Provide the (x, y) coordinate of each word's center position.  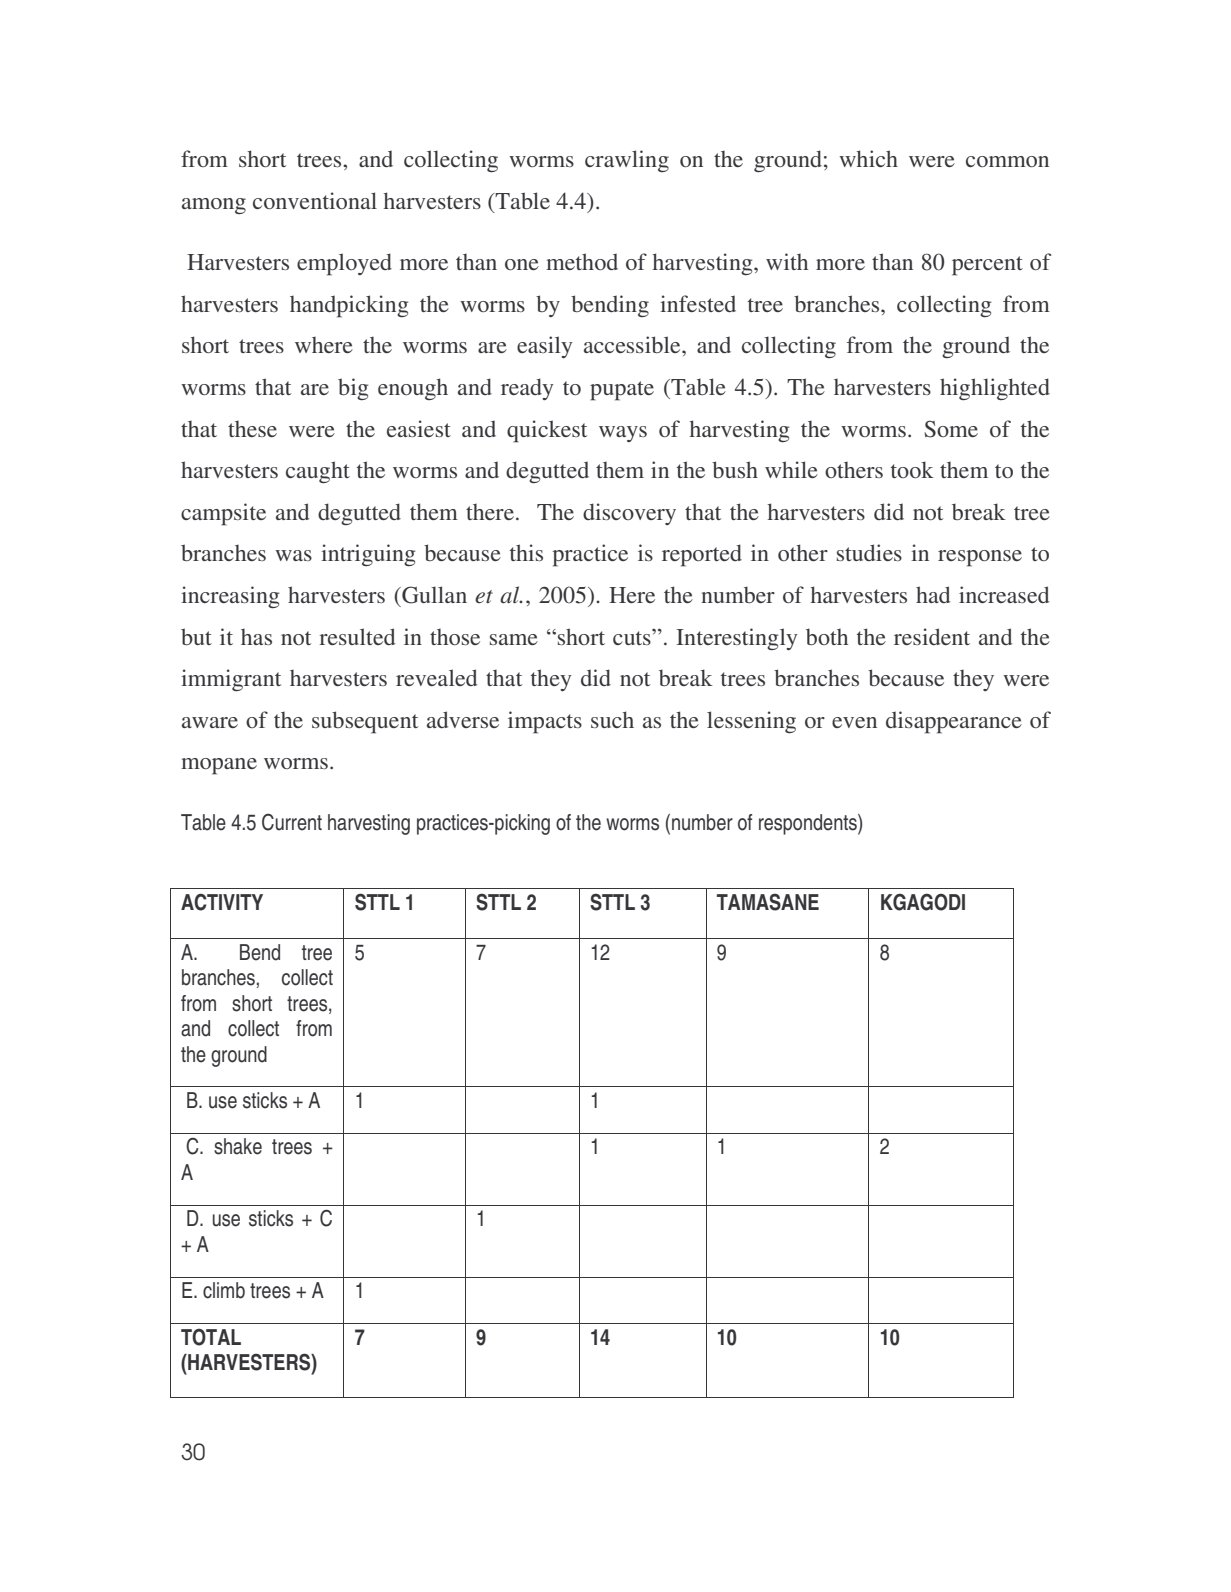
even (854, 722)
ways (623, 434)
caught (318, 472)
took (912, 469)
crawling (627, 161)
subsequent (365, 722)
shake (238, 1146)
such (612, 719)
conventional (315, 200)
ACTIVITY (222, 902)
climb (224, 1290)
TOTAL (211, 1337)
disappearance (954, 722)
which (868, 158)
